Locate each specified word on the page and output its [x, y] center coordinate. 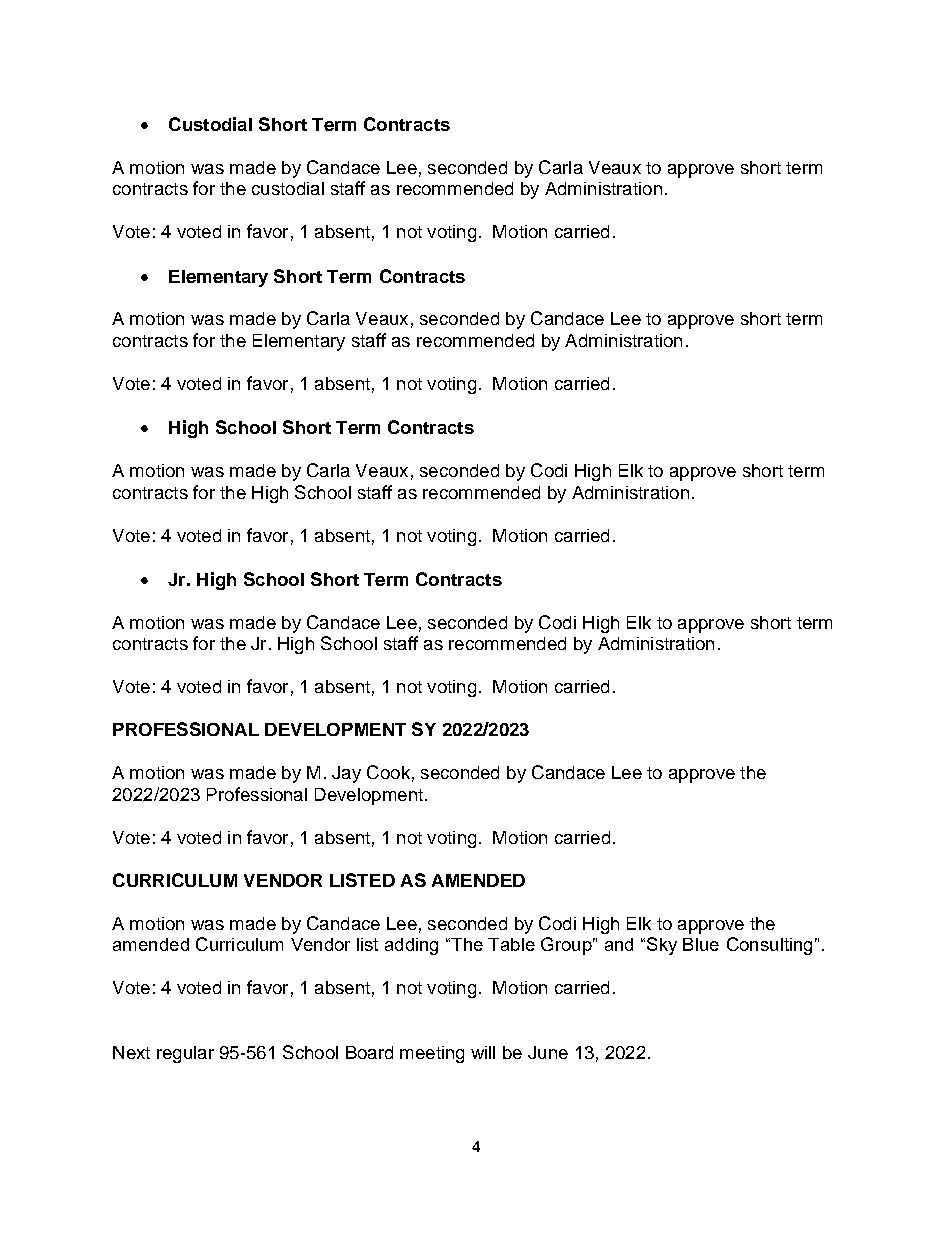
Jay [346, 774]
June [548, 1052]
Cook [388, 772]
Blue [701, 944]
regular [185, 1054]
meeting [432, 1054]
